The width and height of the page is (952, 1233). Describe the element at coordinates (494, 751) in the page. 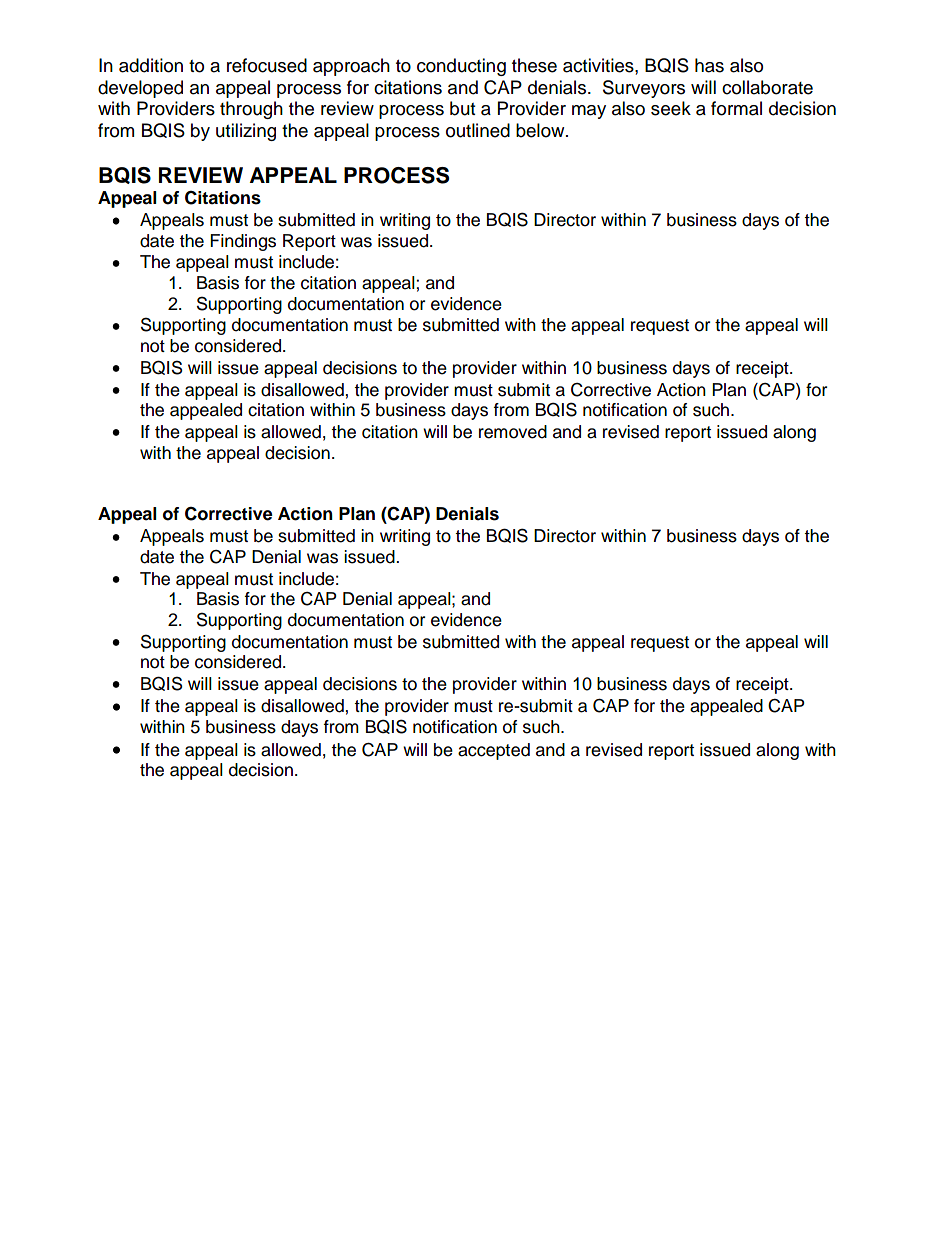

I see `accepted` at that location.
